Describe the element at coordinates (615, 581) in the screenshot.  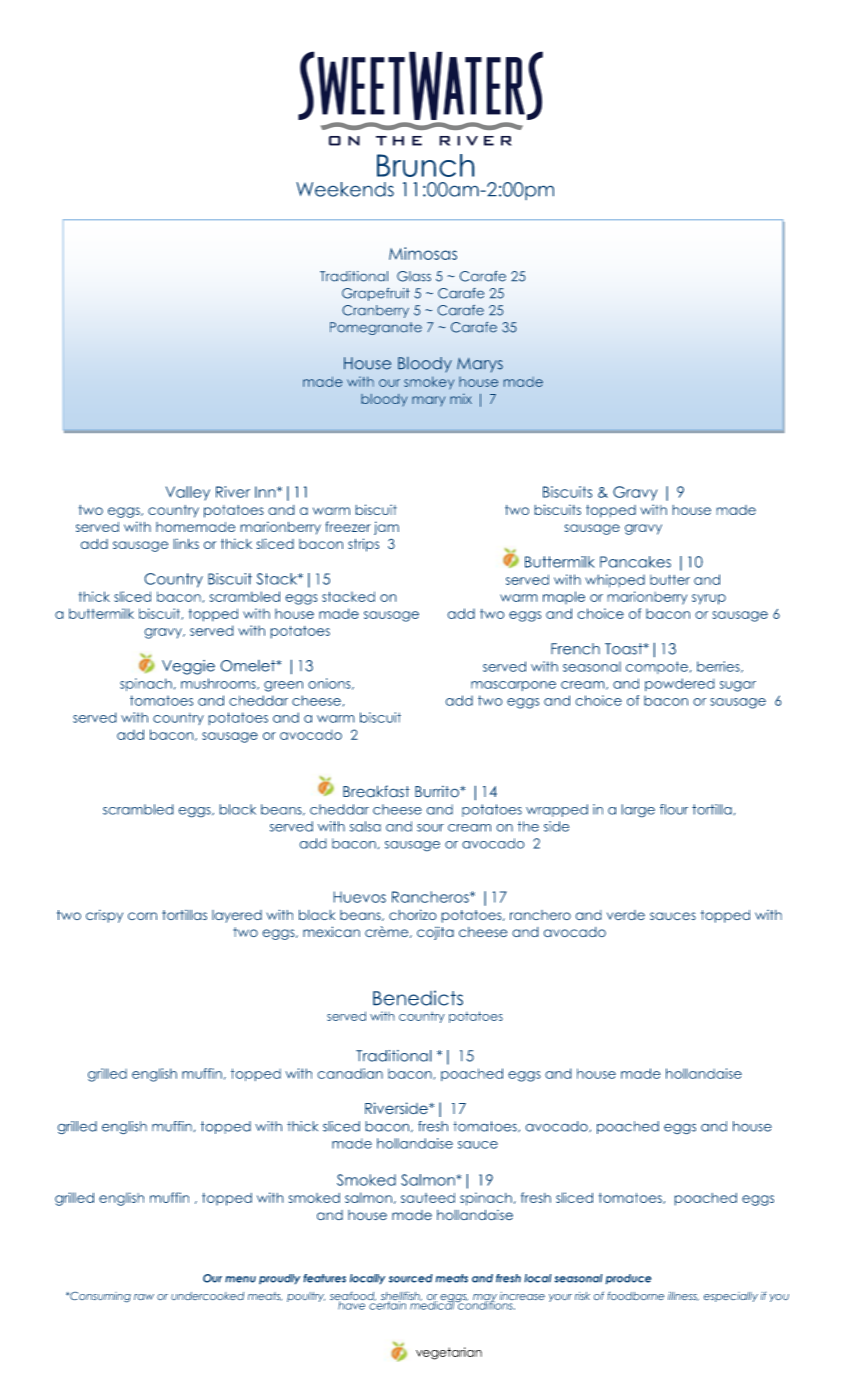
I see `whipped` at that location.
